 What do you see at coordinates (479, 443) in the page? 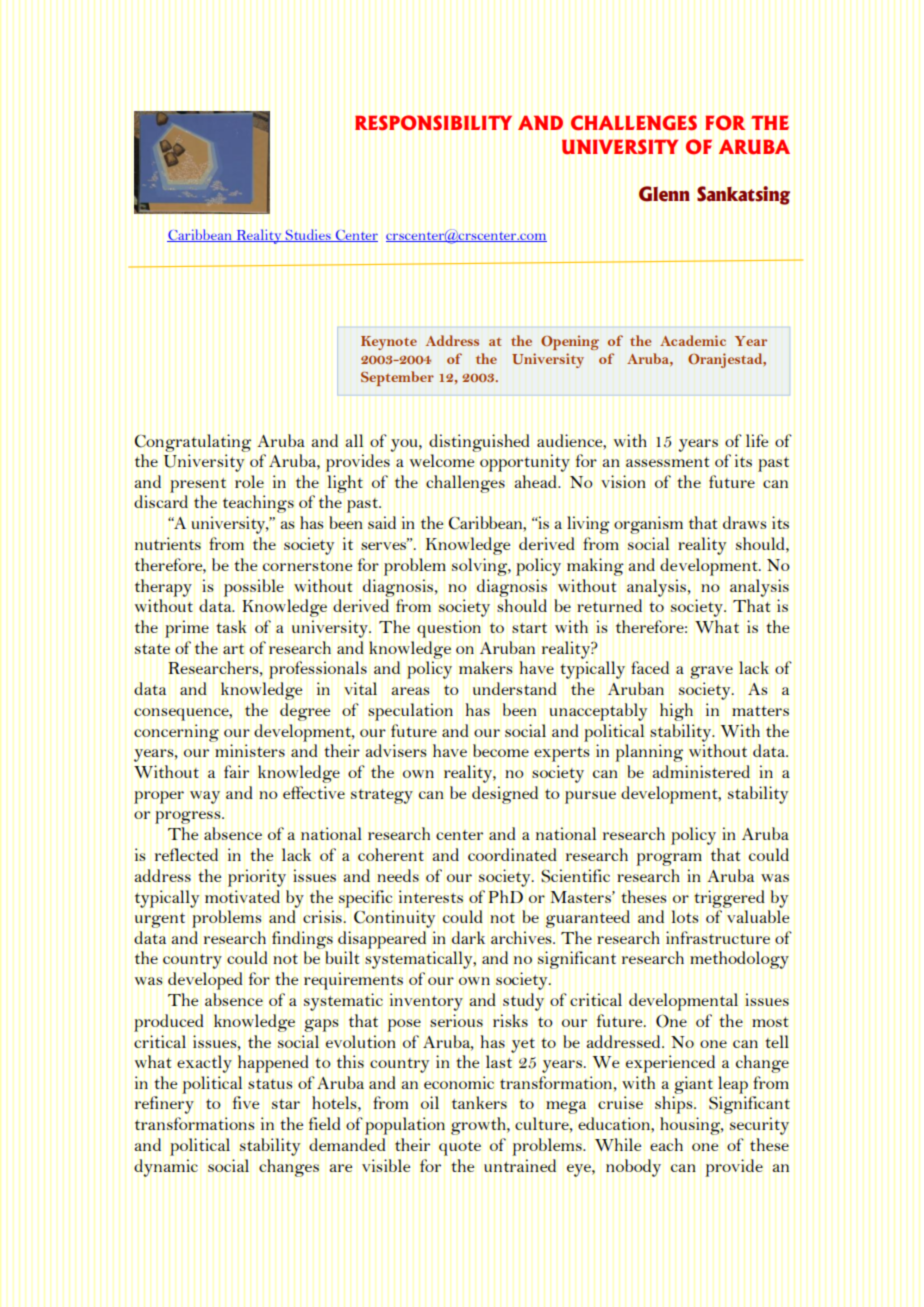
I see `distinguished` at bounding box center [479, 443].
